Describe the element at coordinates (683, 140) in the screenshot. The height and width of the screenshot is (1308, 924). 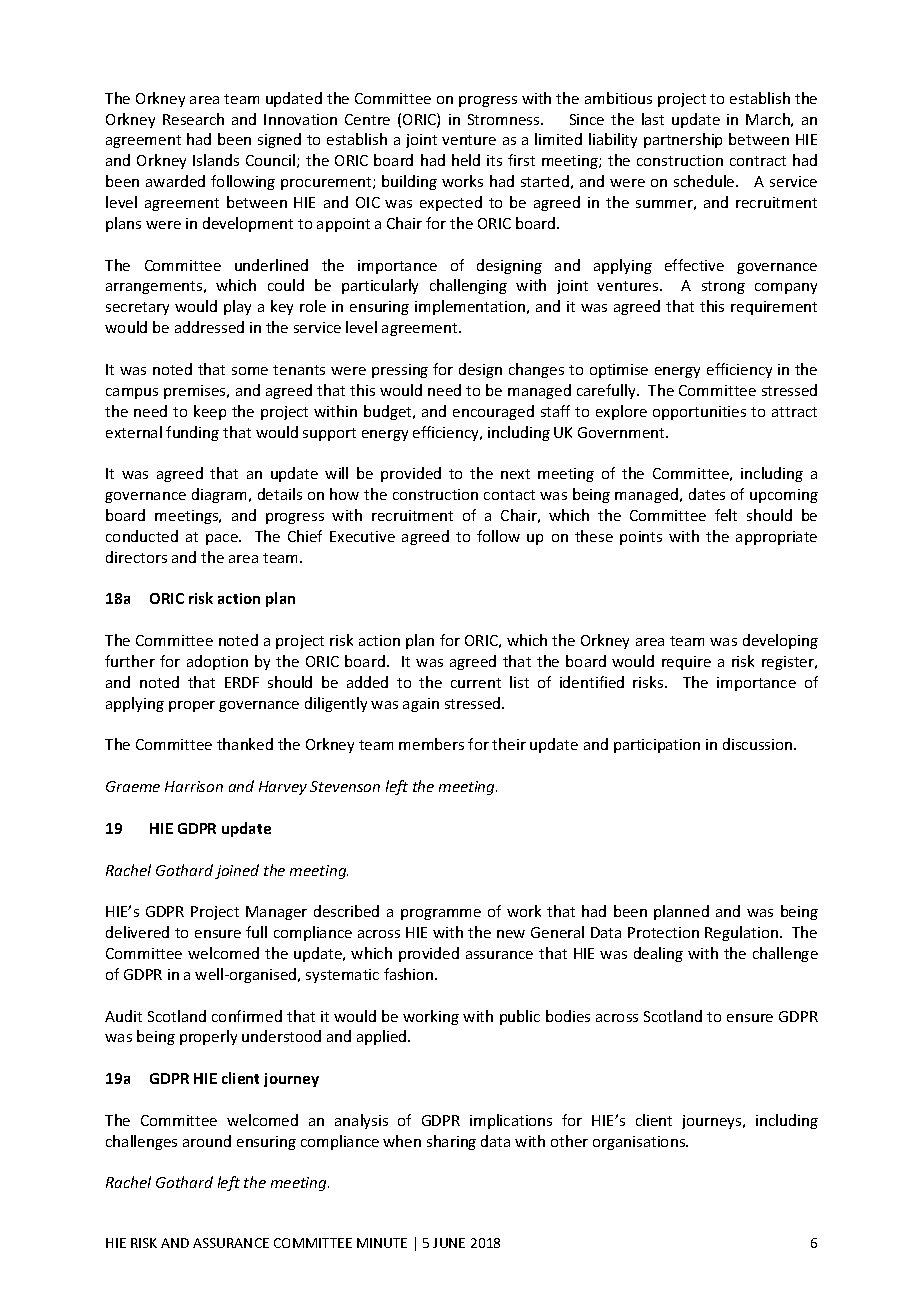
I see `partnership` at that location.
